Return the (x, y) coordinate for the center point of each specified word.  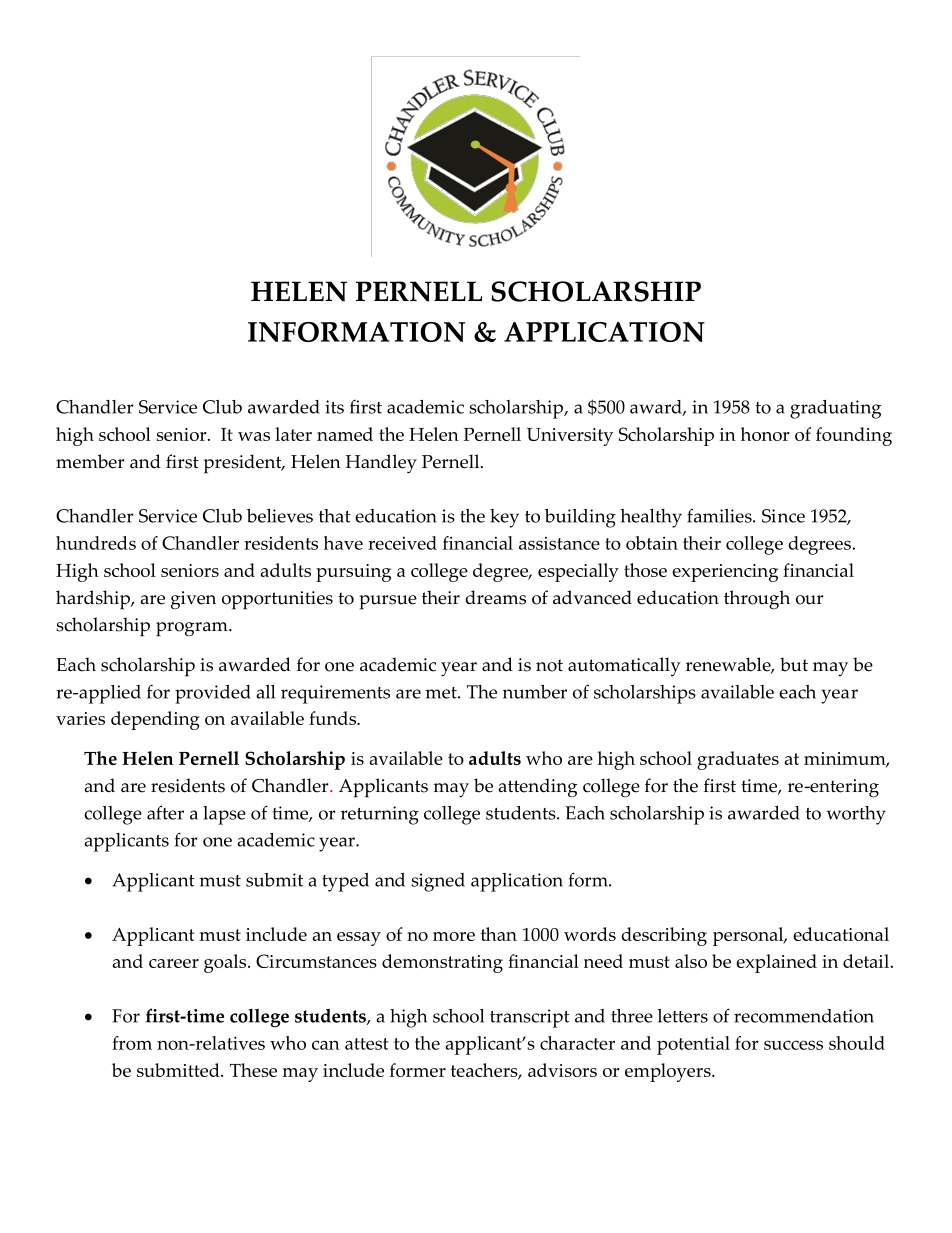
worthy (856, 815)
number (535, 692)
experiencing (725, 573)
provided (213, 694)
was (254, 436)
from (132, 1043)
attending (537, 788)
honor (765, 434)
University (570, 437)
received (402, 543)
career (174, 963)
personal (749, 936)
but (794, 664)
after (165, 812)
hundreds (96, 543)
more (454, 936)
